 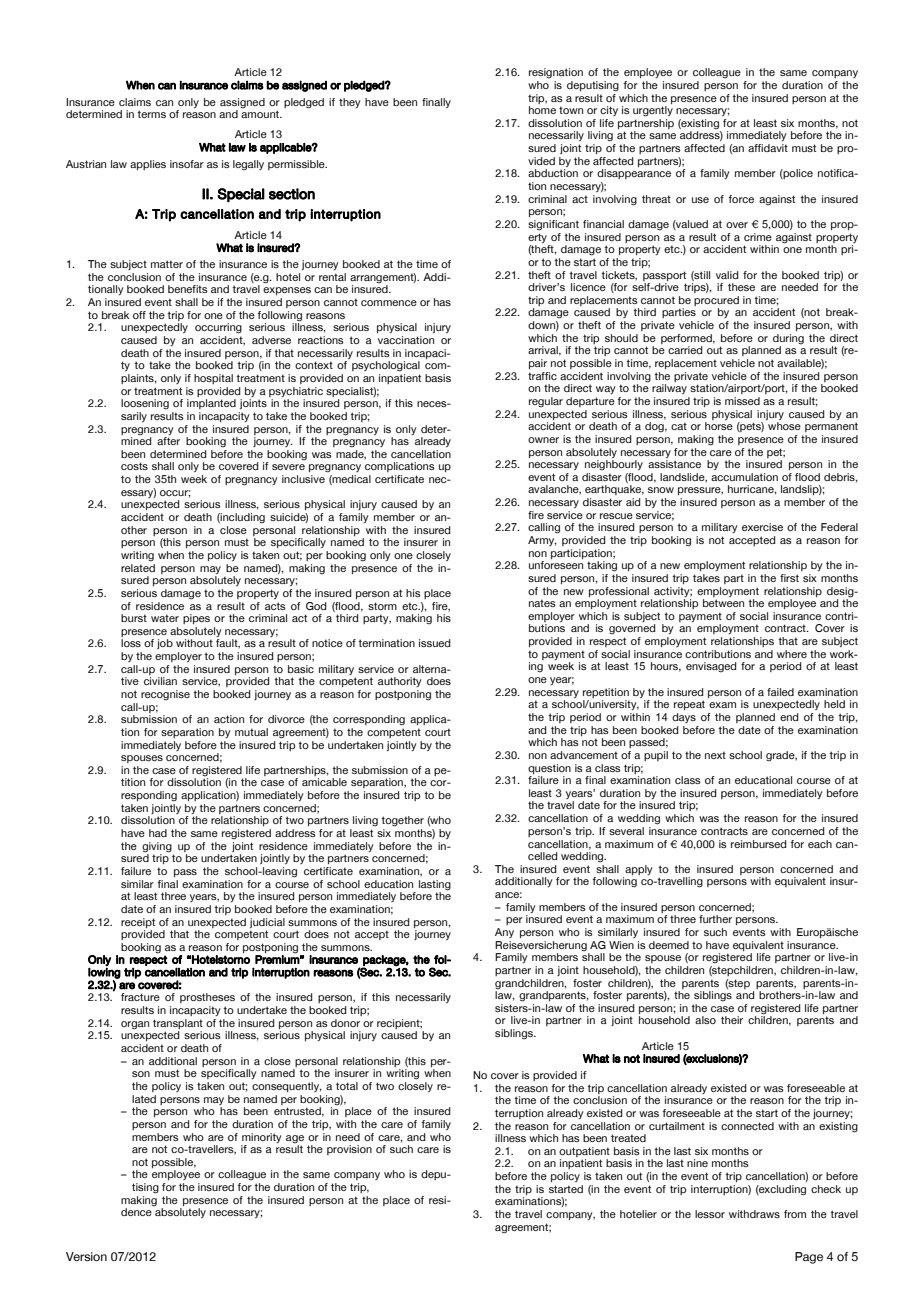 I want to click on missed, so click(x=742, y=401).
